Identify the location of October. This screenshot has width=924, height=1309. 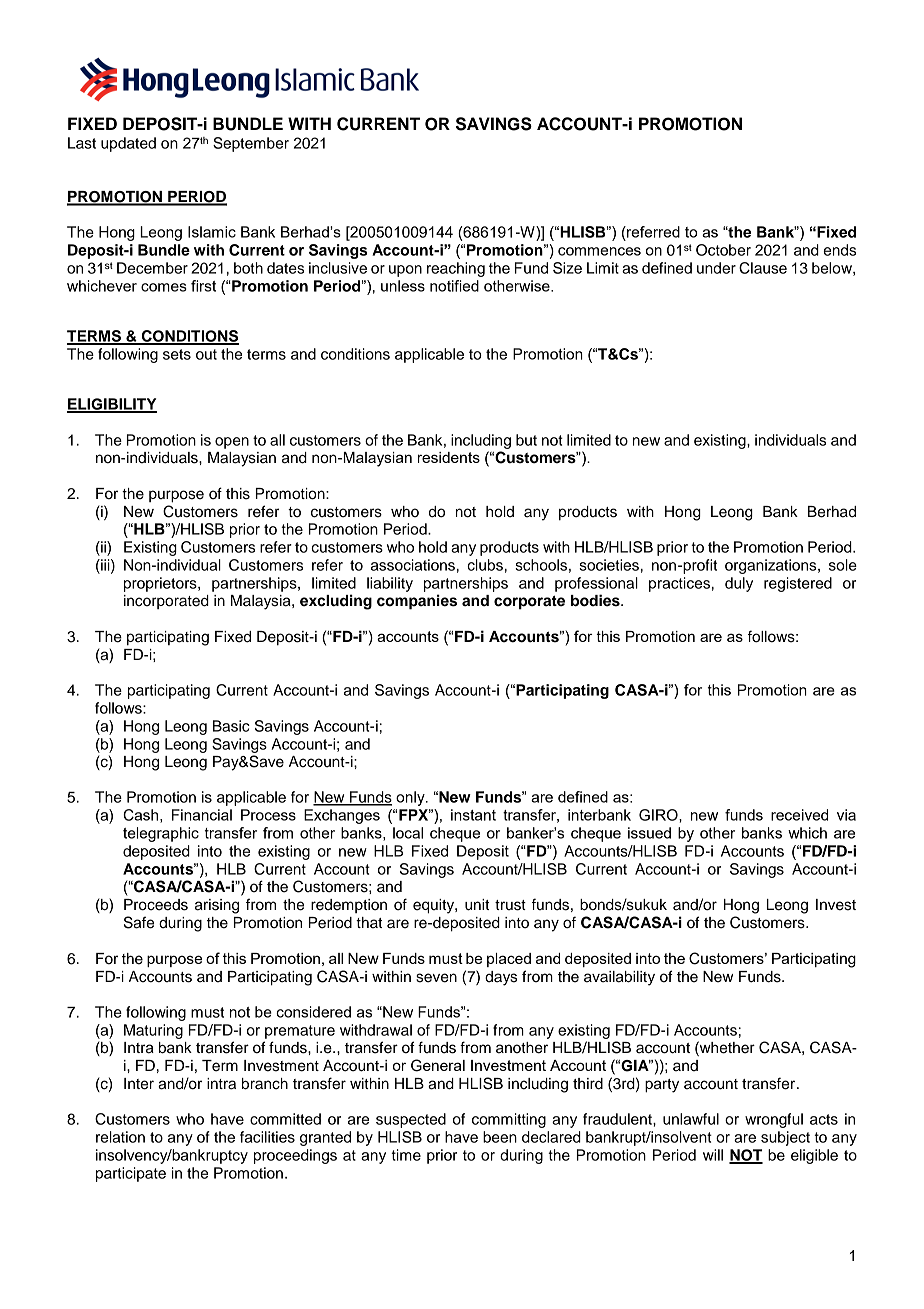
(723, 250).
